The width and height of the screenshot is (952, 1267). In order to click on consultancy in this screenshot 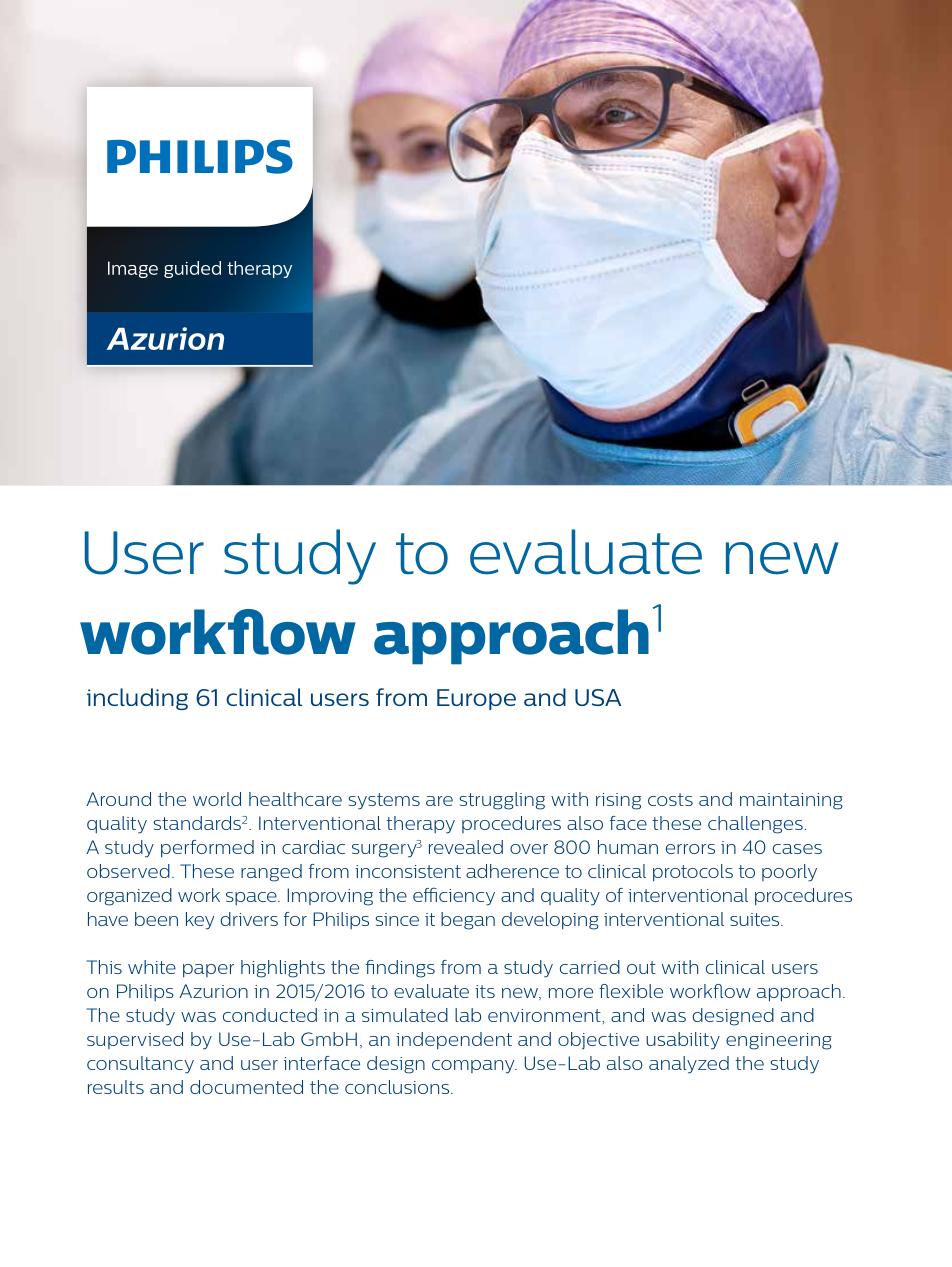, I will do `click(140, 1065)`.
